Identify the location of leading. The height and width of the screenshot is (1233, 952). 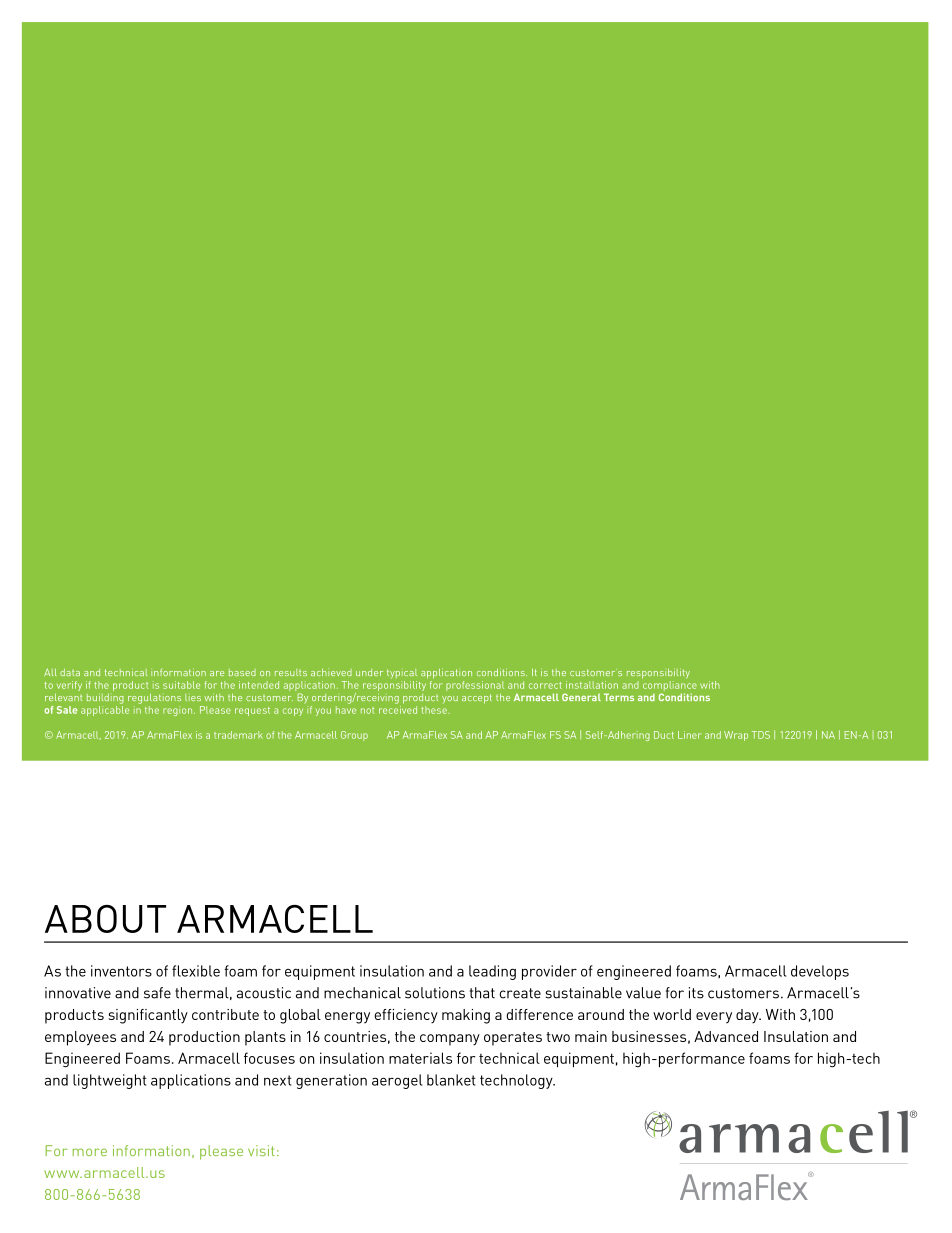
(492, 972).
